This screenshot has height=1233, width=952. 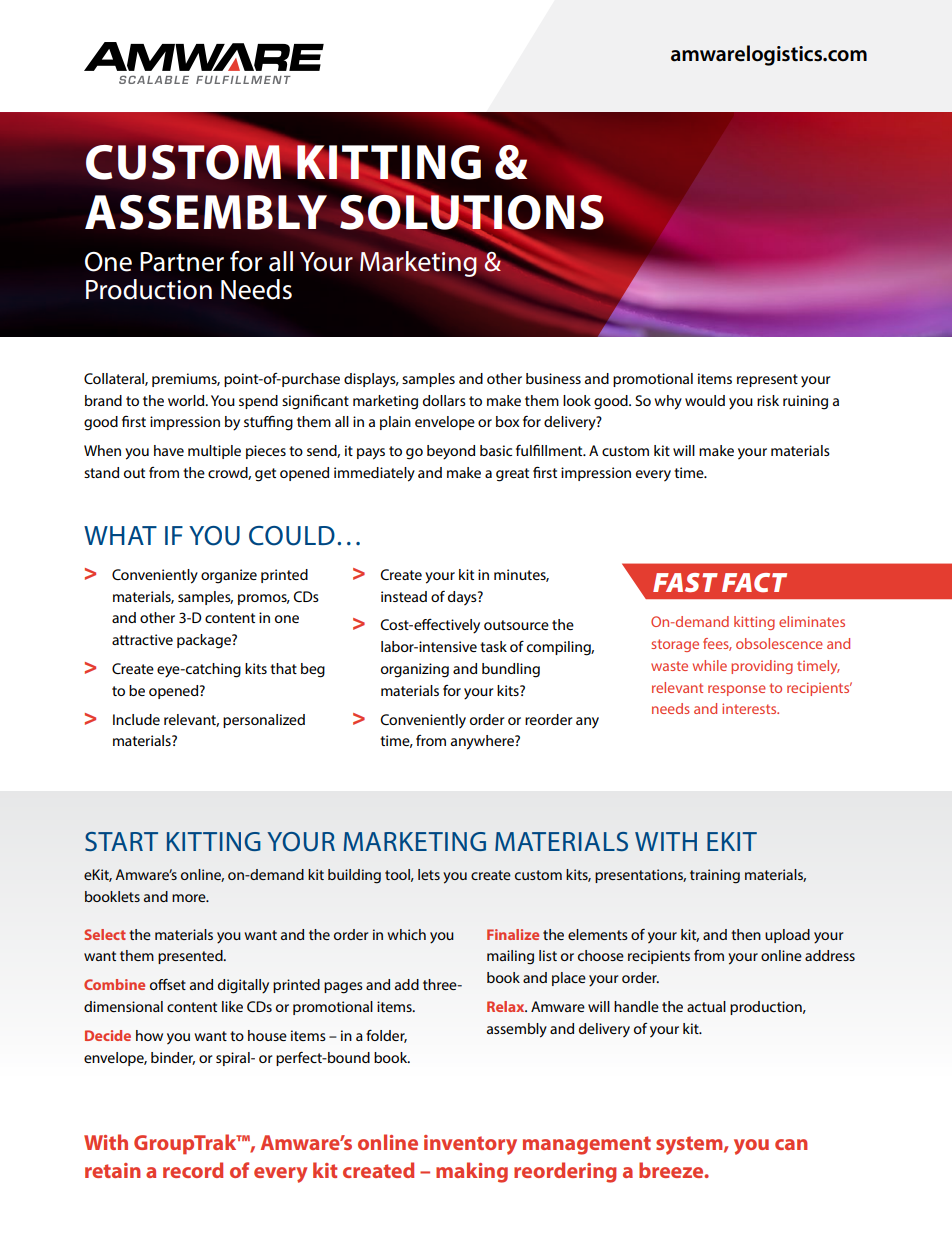 I want to click on organize, so click(x=229, y=576).
